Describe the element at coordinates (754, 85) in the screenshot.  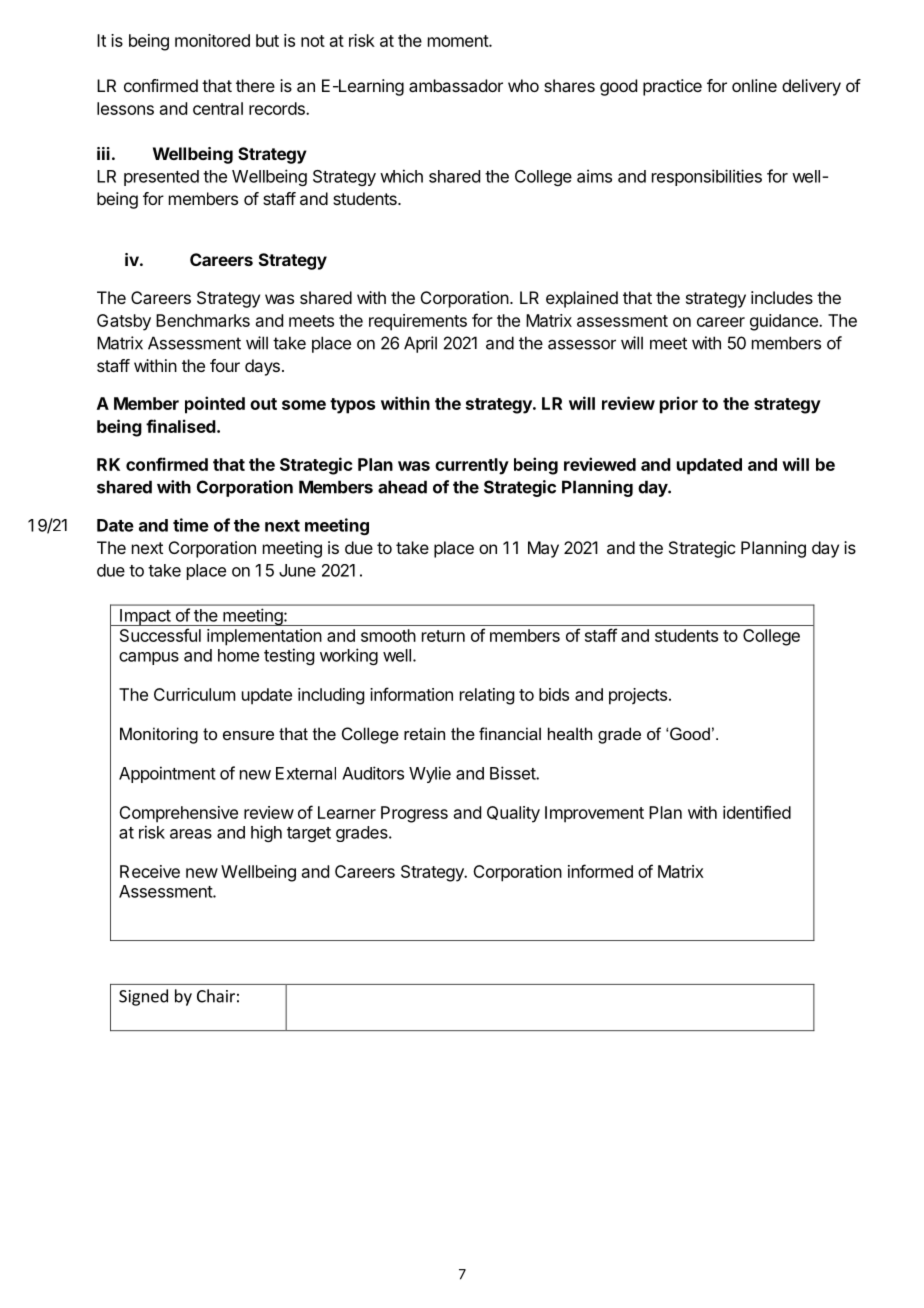
I see `online` at that location.
